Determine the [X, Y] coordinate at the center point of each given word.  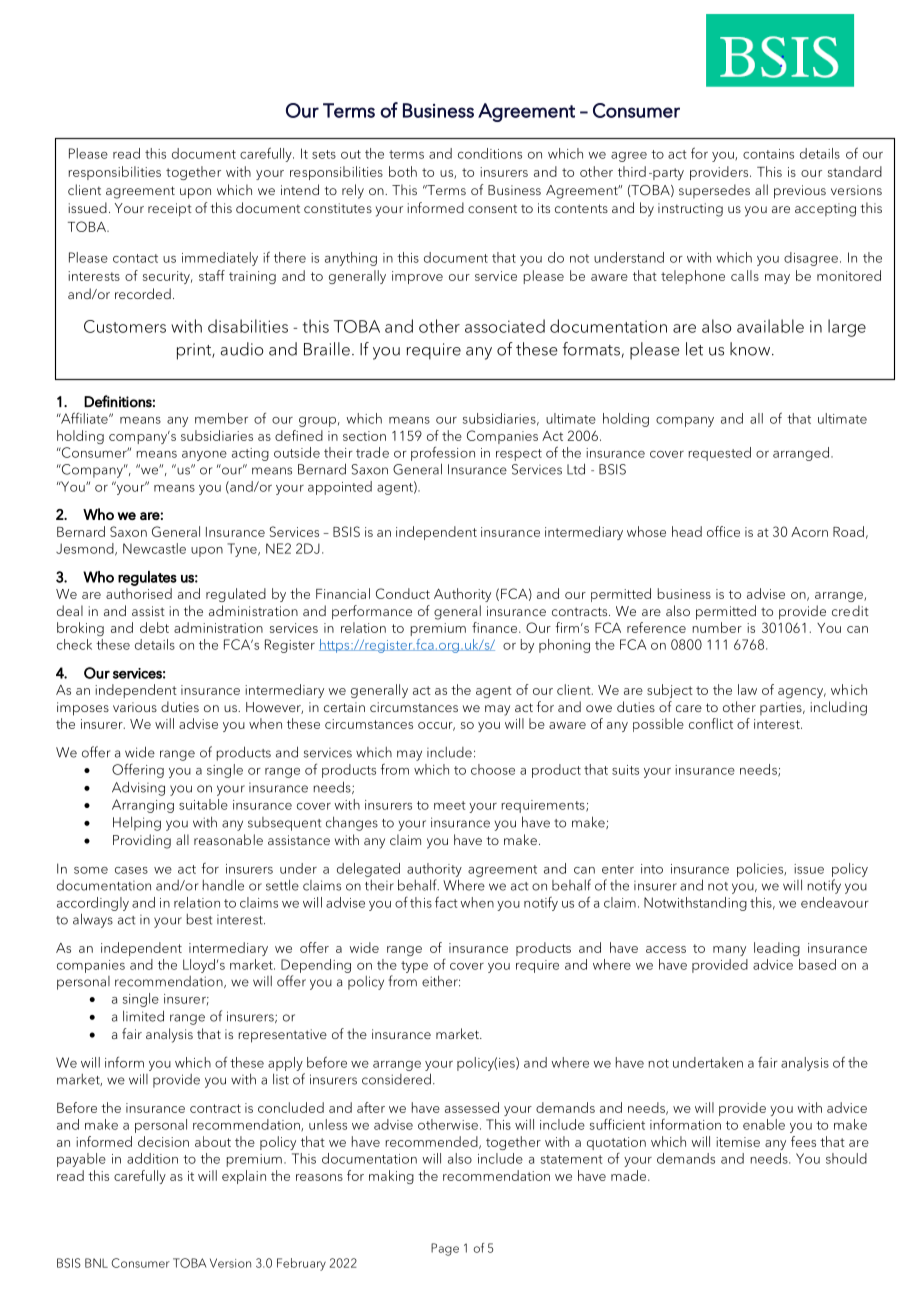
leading [777, 949]
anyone [204, 456]
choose [493, 769]
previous [800, 192]
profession [443, 453]
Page [445, 1249]
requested [719, 454]
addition [152, 1158]
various [135, 707]
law [747, 689]
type [414, 967]
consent [492, 208]
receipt [170, 210]
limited [143, 1016]
